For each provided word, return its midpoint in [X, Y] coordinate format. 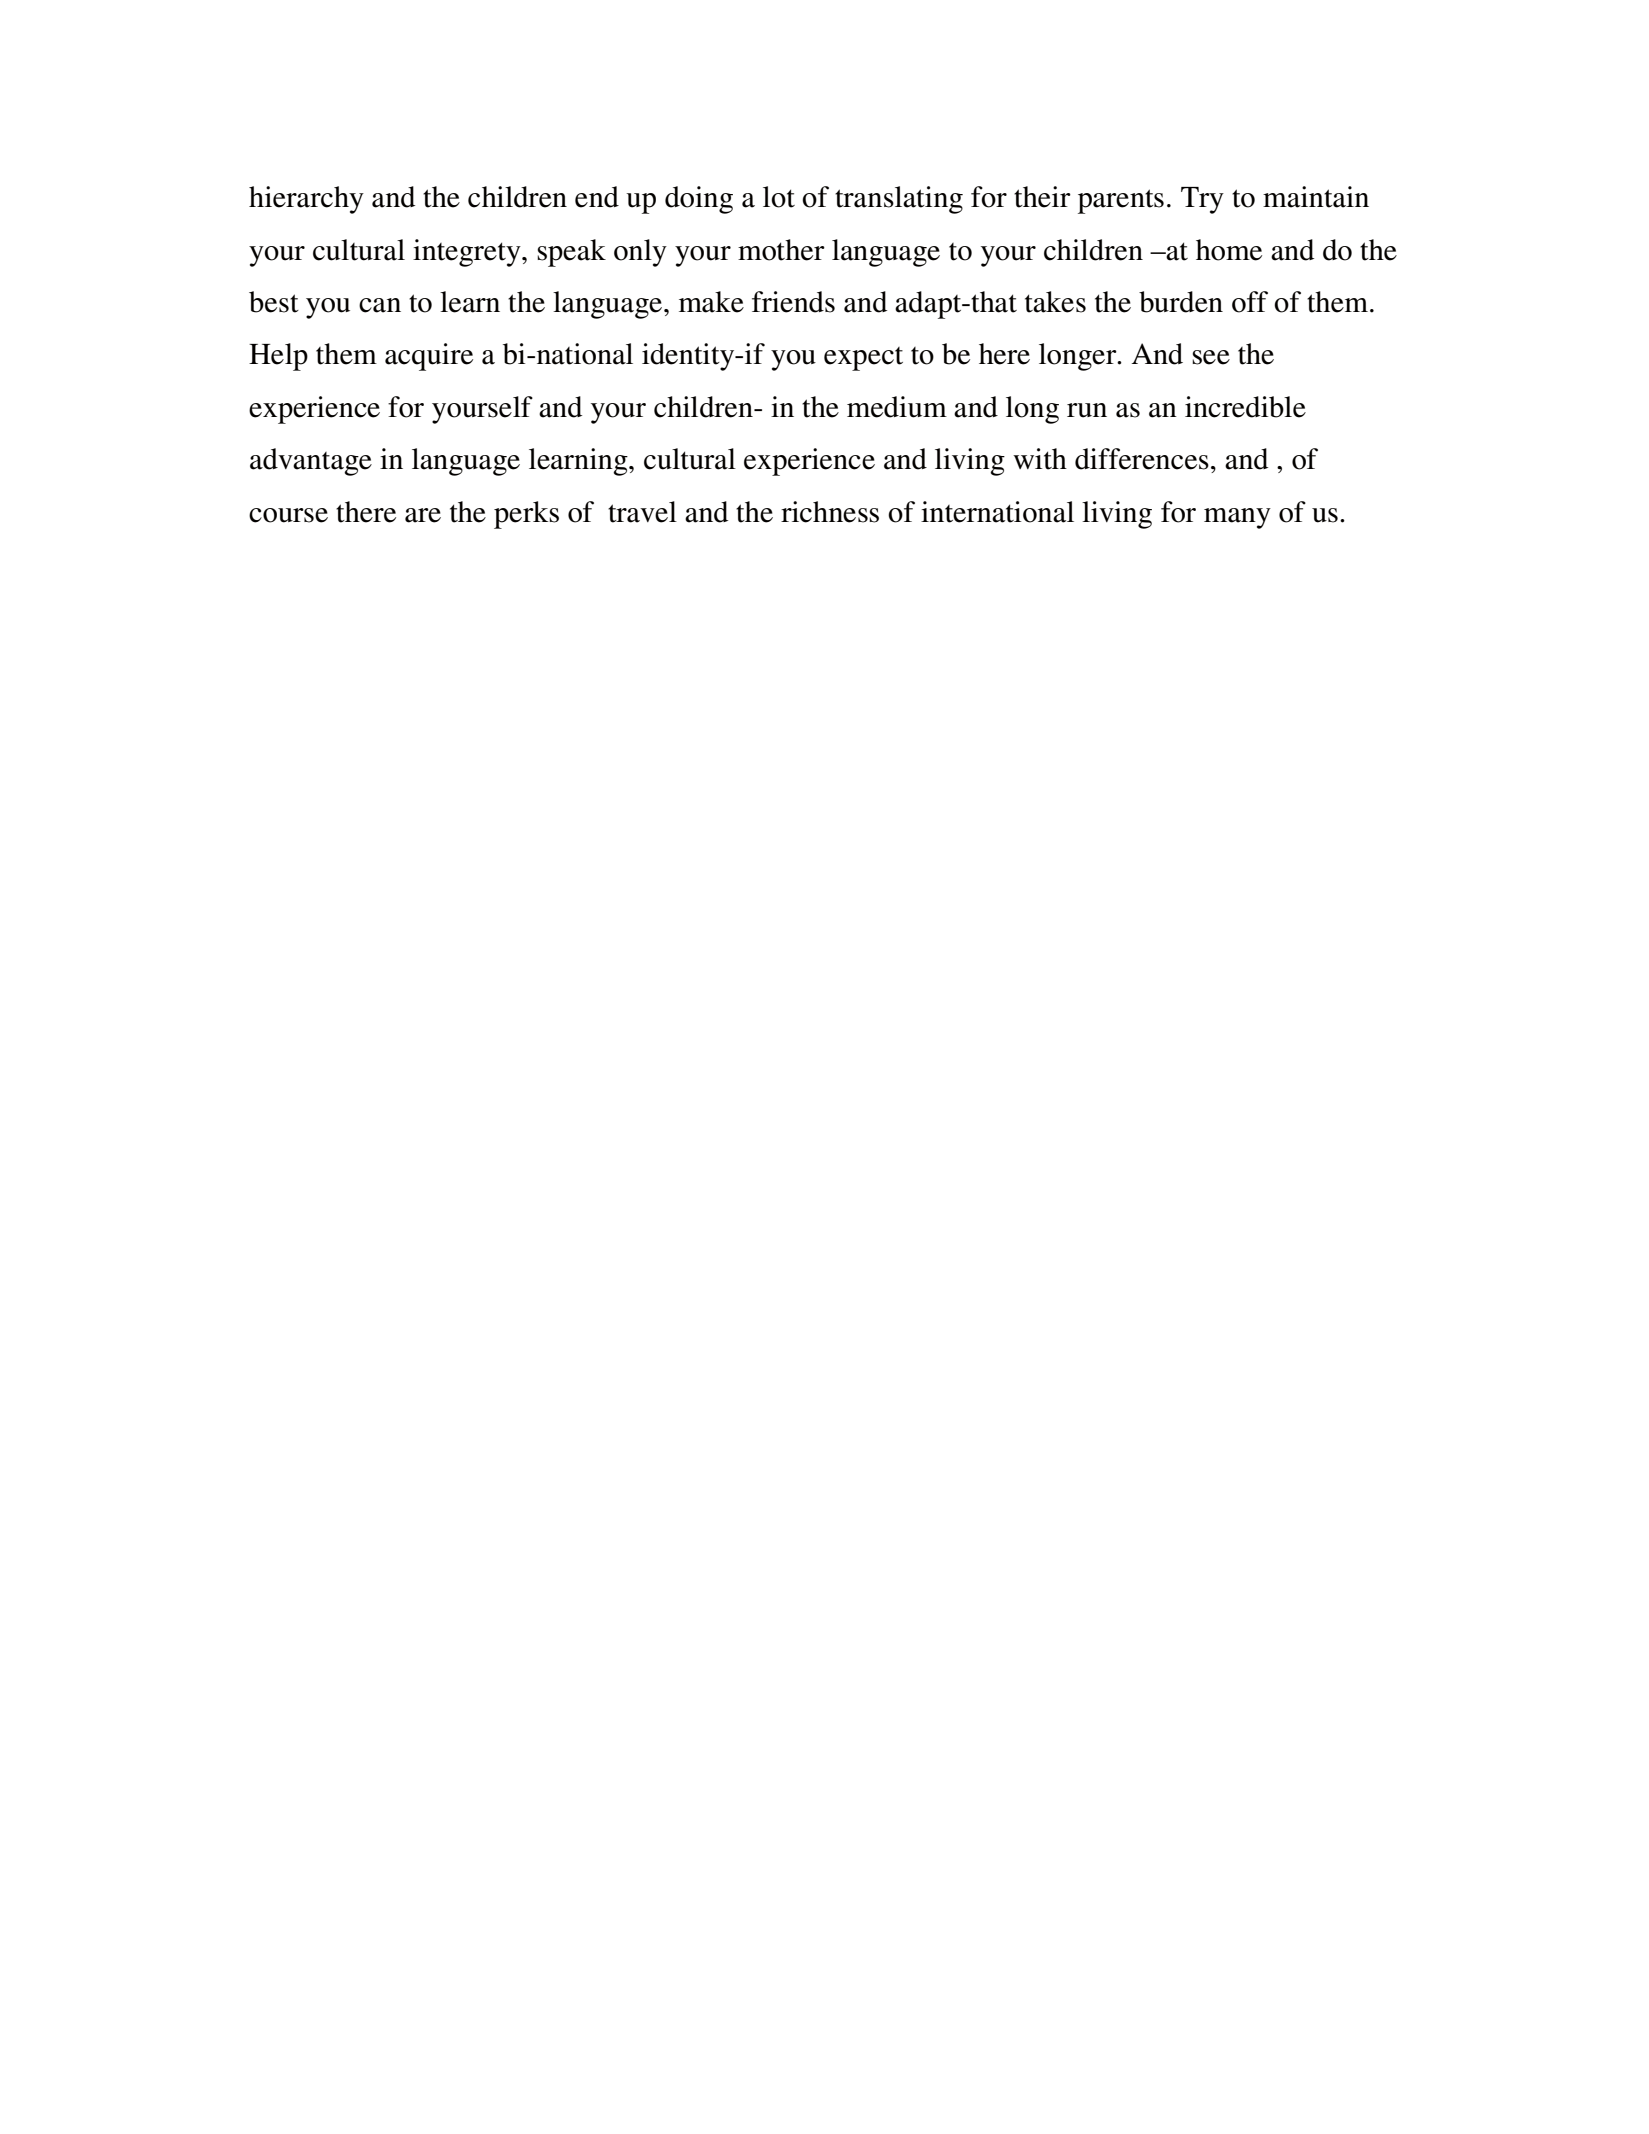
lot [779, 197]
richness [830, 512]
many [1237, 518]
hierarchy [306, 200]
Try [1202, 200]
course [288, 515]
